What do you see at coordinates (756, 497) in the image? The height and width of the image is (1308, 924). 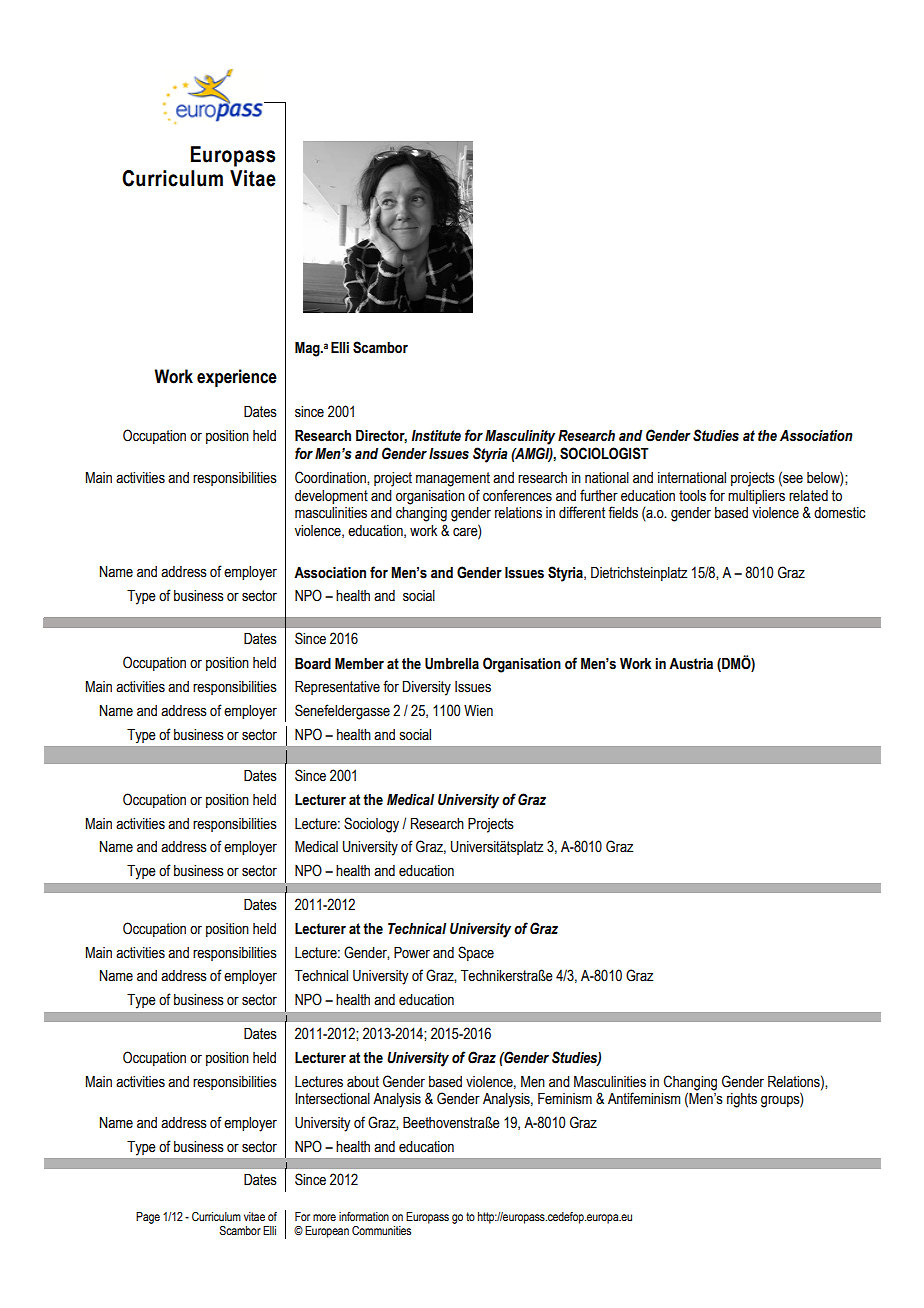 I see `multipliers` at bounding box center [756, 497].
